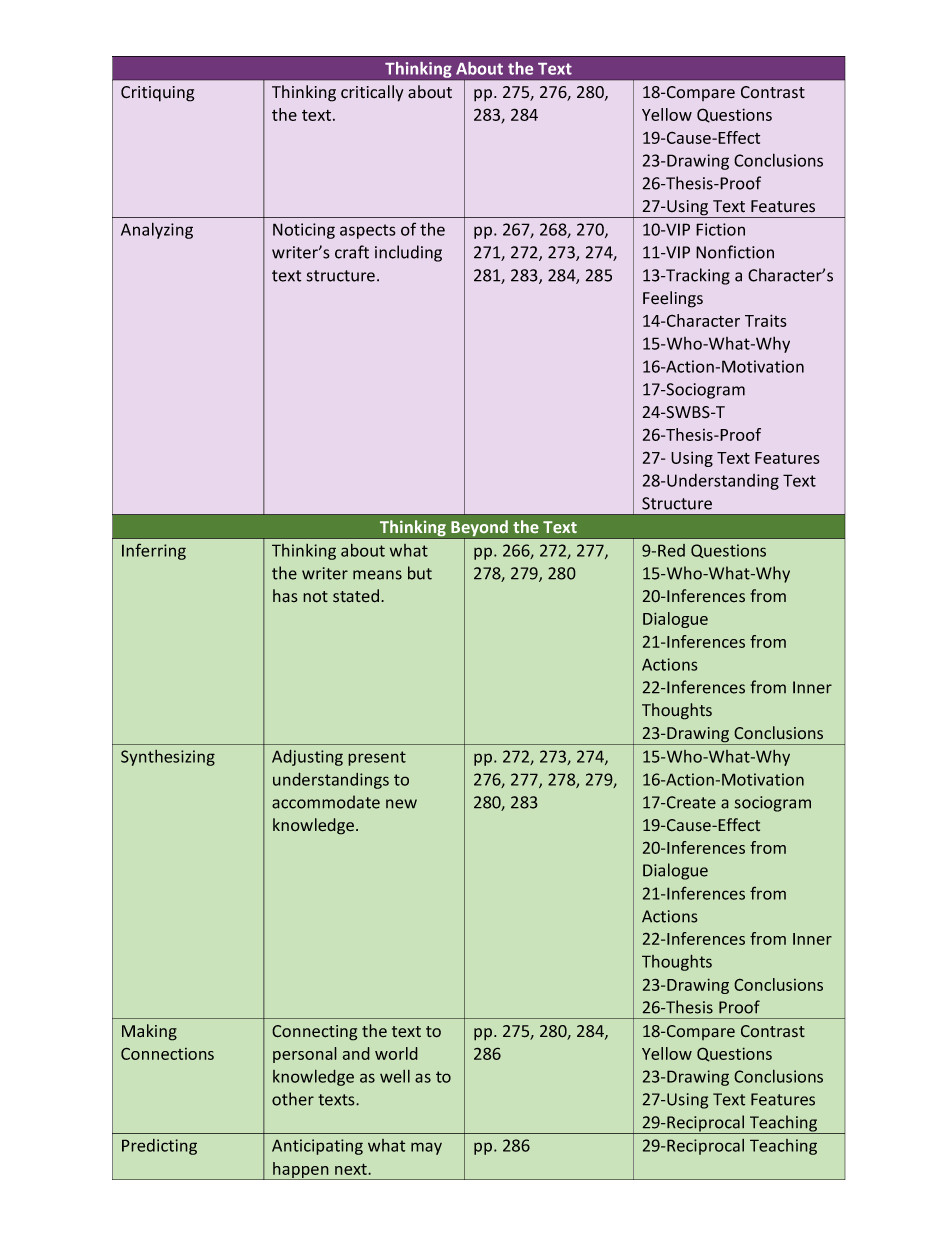 The image size is (952, 1233). I want to click on critically, so click(372, 93).
